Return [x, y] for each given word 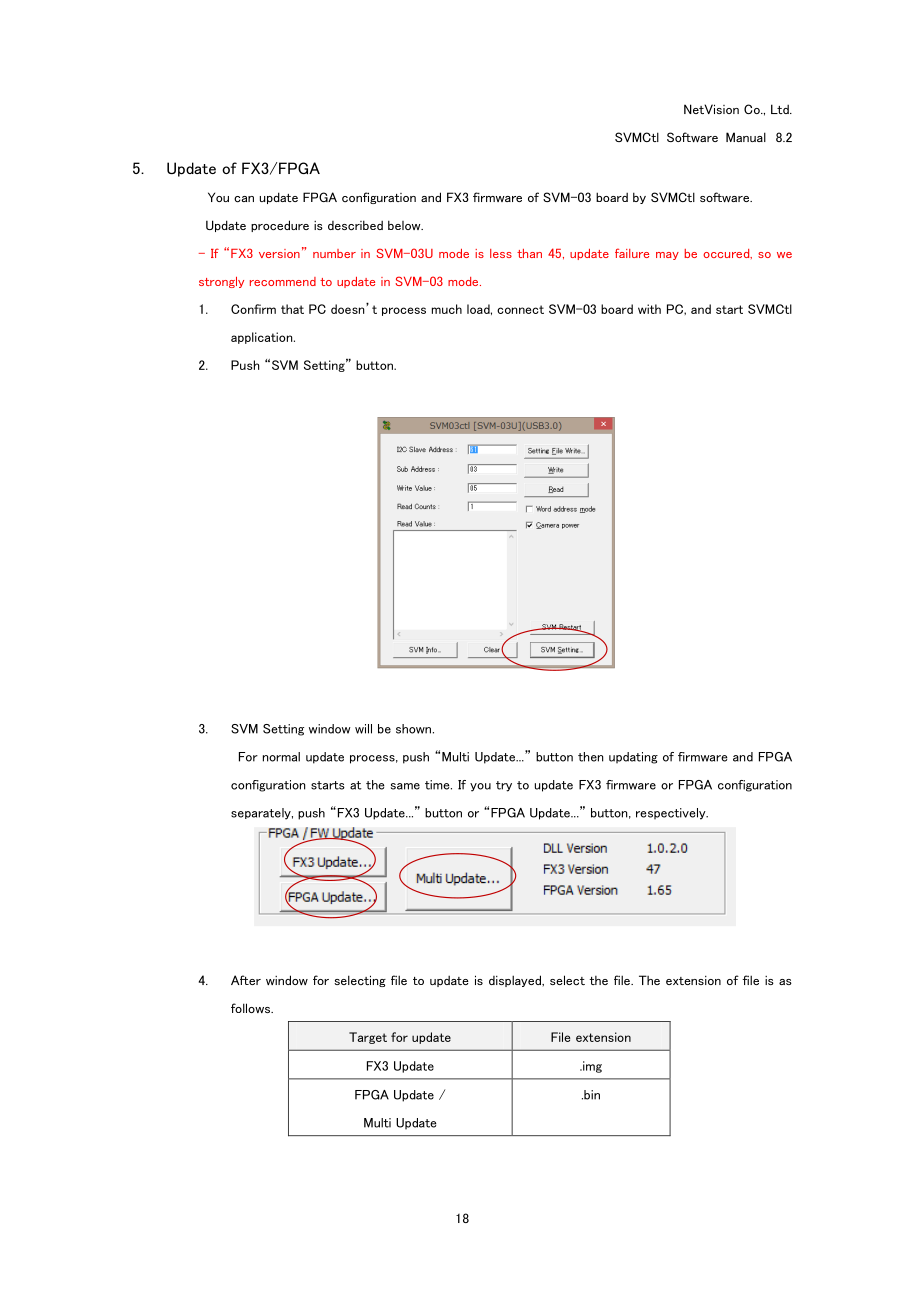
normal [281, 757]
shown [413, 729]
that [292, 309]
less [501, 253]
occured [727, 254]
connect [520, 309]
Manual [746, 137]
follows [252, 1008]
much [447, 309]
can [244, 199]
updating [633, 758]
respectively [672, 814]
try [504, 786]
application [263, 338]
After [246, 980]
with [649, 309]
